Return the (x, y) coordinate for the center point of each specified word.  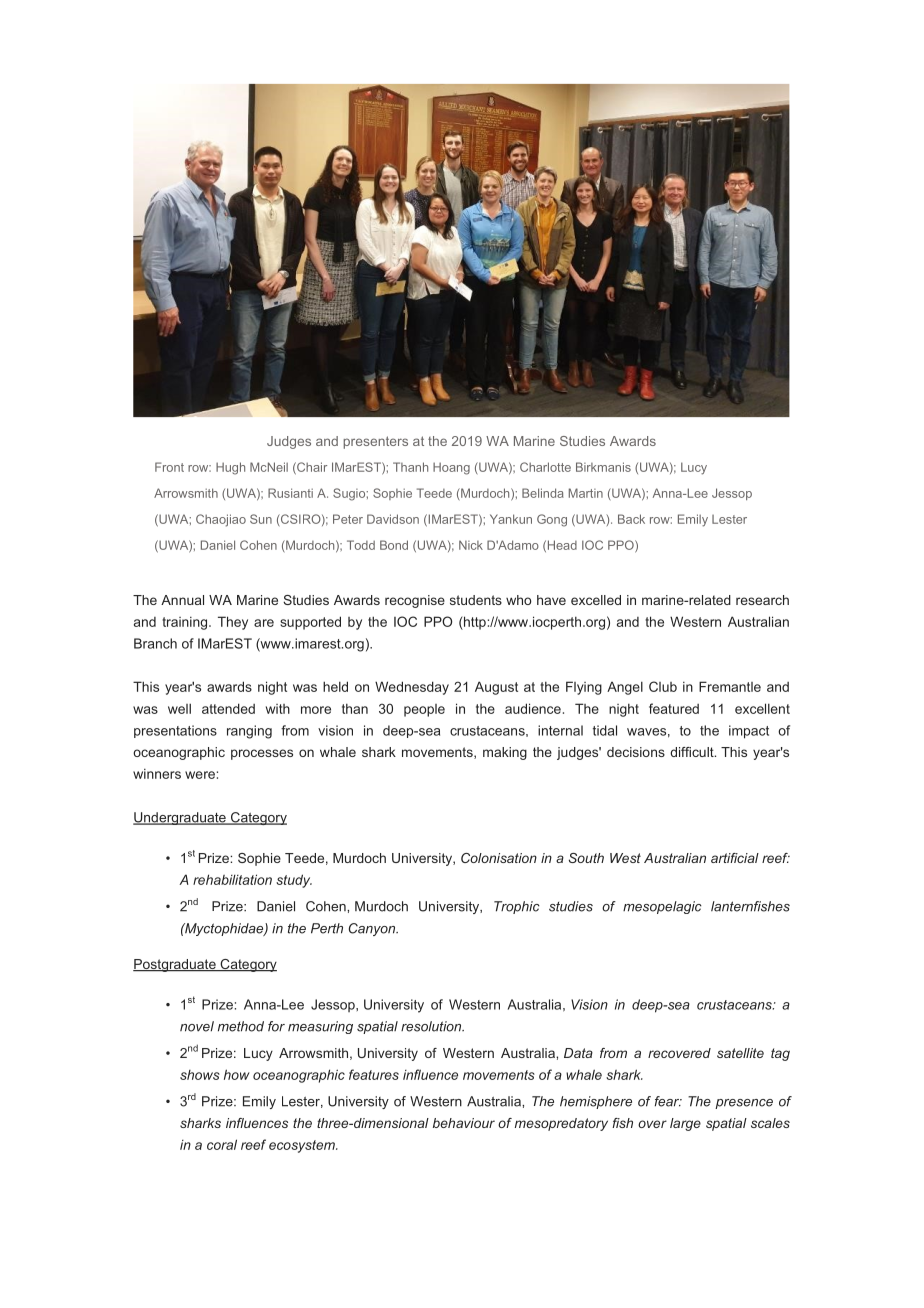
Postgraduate (175, 965)
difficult (693, 752)
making (505, 753)
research (762, 600)
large (685, 1124)
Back (631, 519)
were (200, 775)
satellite (740, 1053)
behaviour (464, 1123)
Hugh (230, 468)
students (476, 600)
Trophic (517, 907)
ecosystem (303, 1146)
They (233, 623)
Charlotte (545, 467)
